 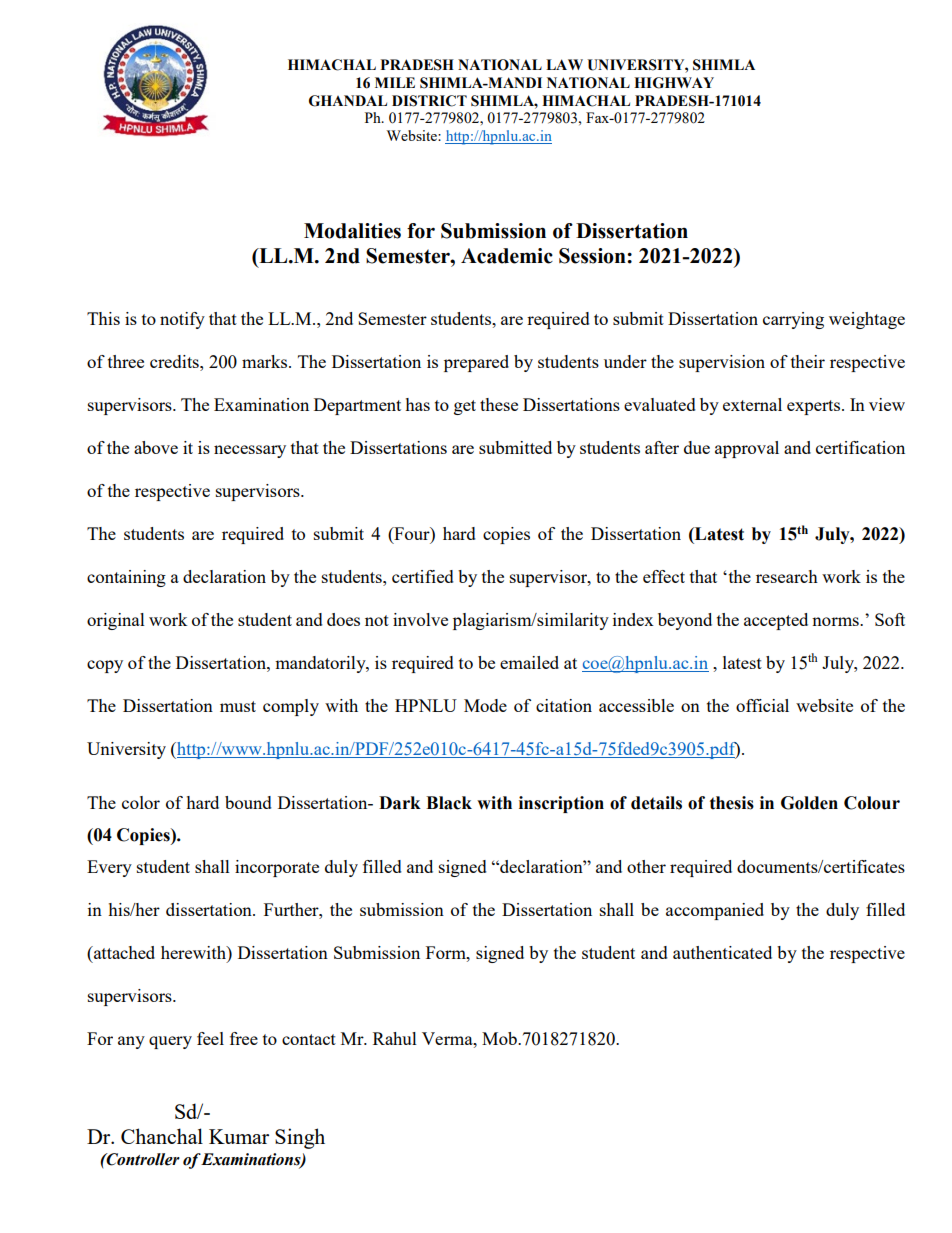 I want to click on accepted, so click(x=776, y=621).
